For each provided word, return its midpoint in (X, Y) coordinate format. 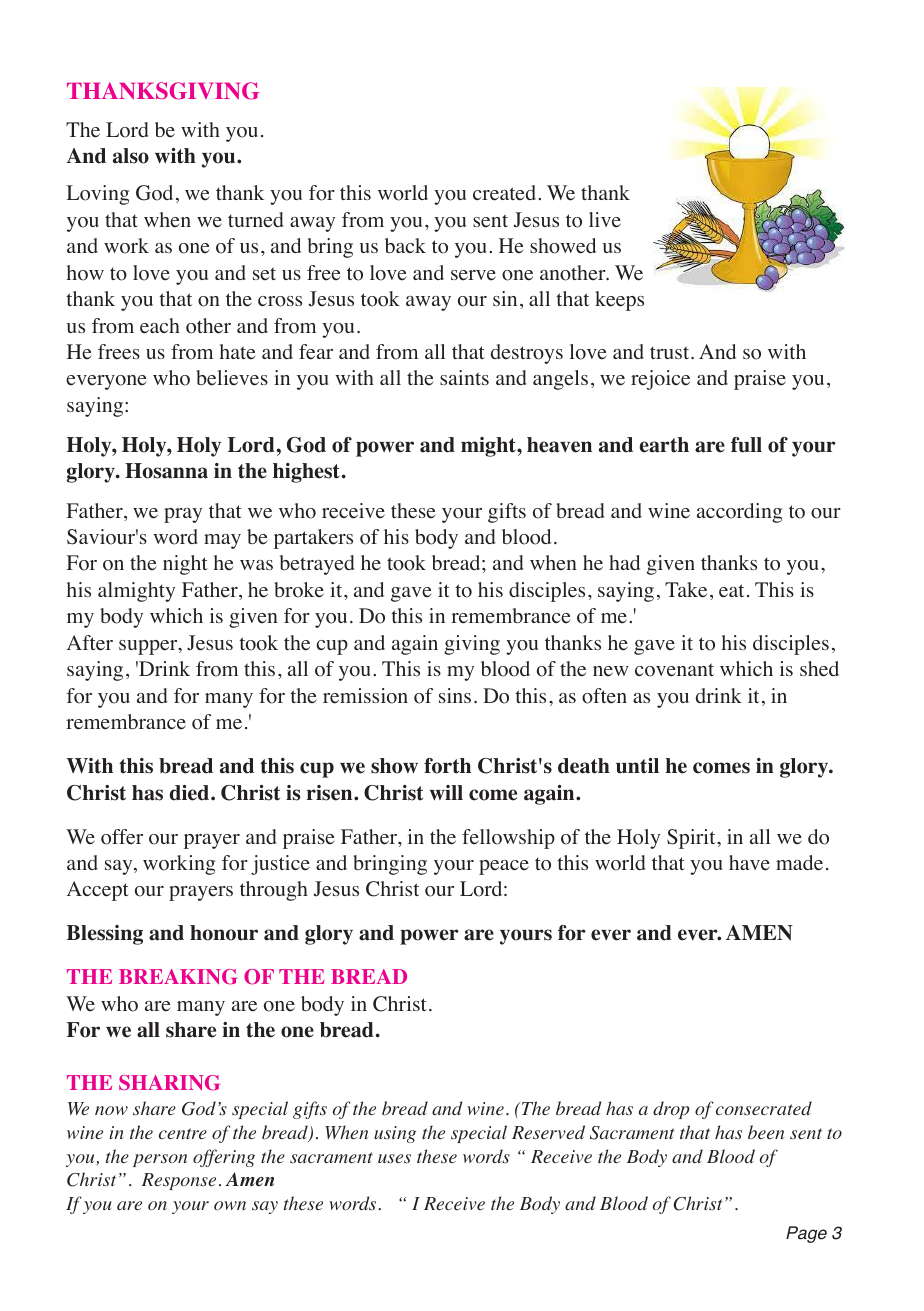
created (506, 193)
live (605, 220)
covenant (674, 670)
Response (179, 1181)
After (90, 643)
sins (455, 695)
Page (806, 1234)
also (131, 156)
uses (394, 1159)
